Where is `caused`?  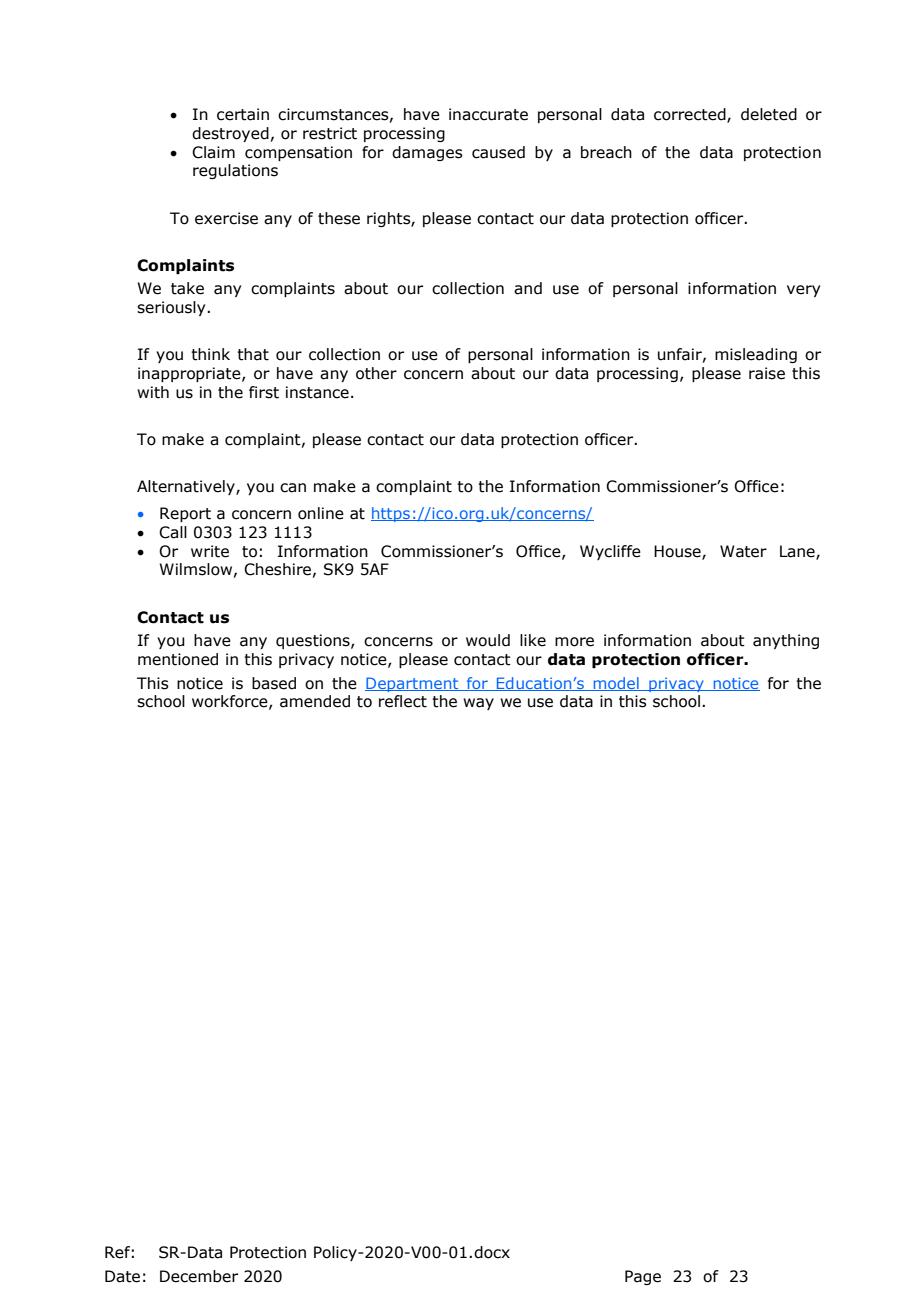 caused is located at coordinates (498, 152).
